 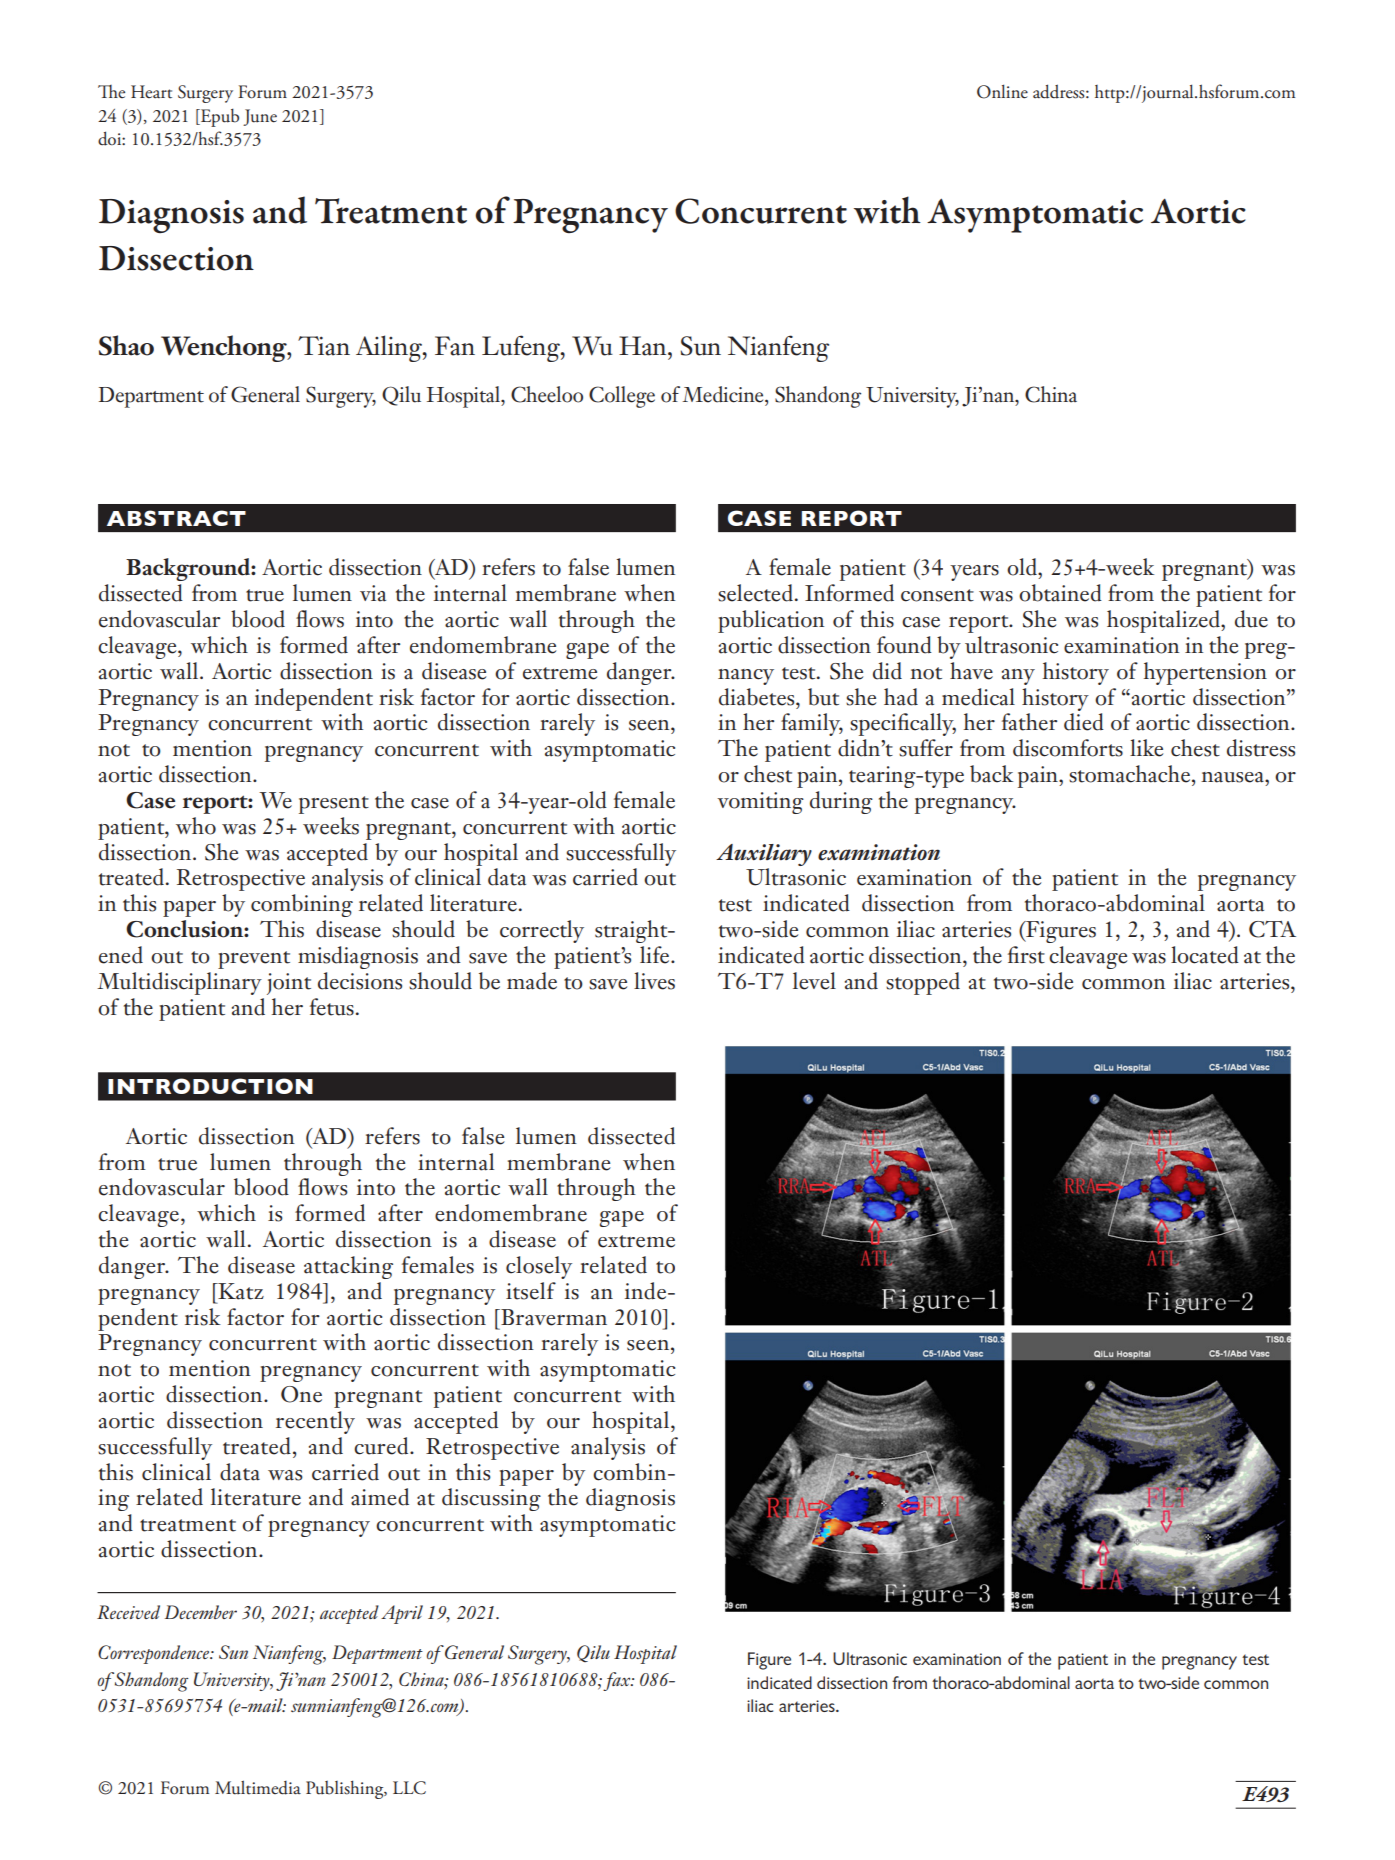 I want to click on discussing, so click(x=491, y=1499).
